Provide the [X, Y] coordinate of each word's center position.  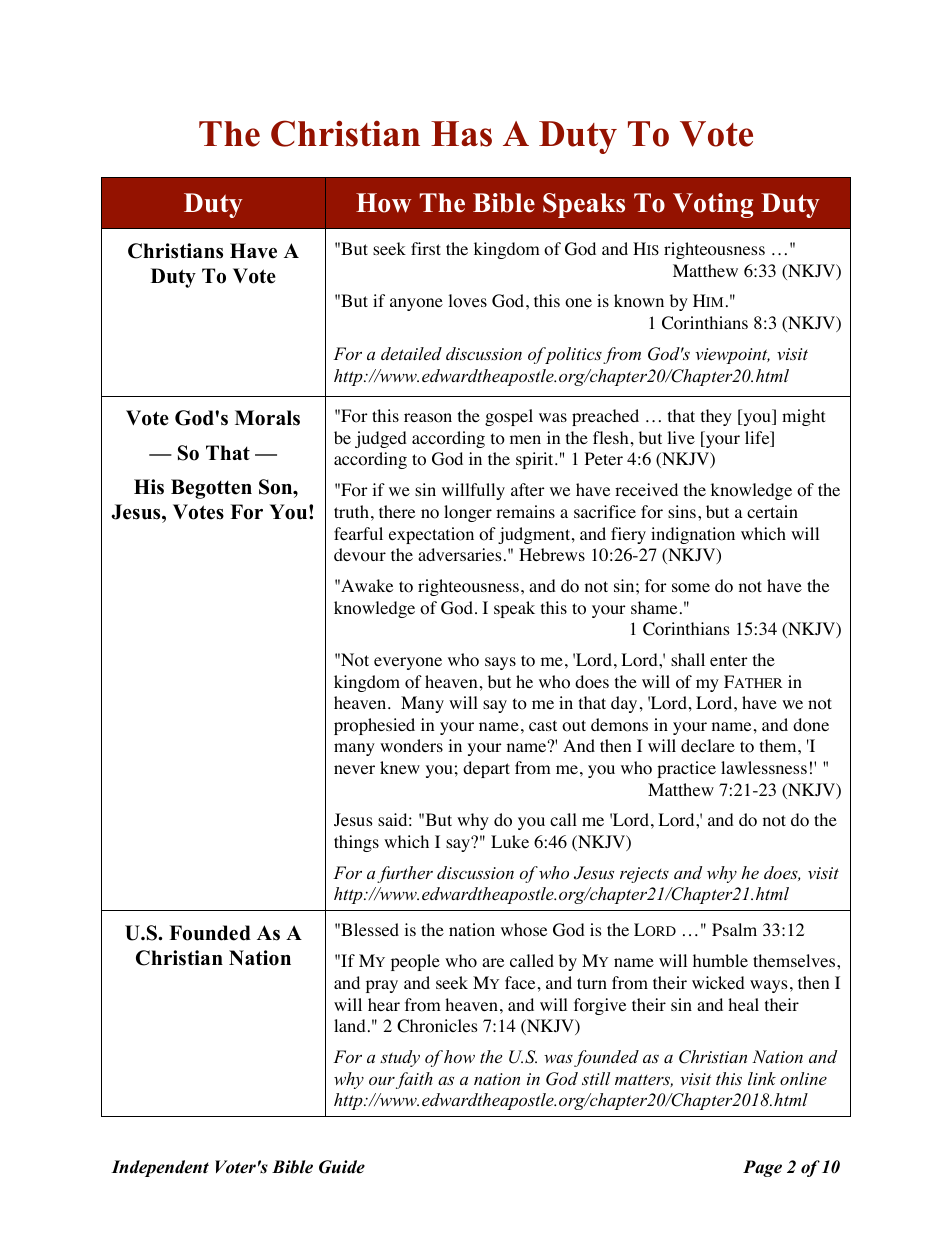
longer [468, 513]
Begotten [211, 489]
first [426, 248]
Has [461, 134]
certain [772, 511]
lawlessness [764, 767]
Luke [510, 841]
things [356, 843]
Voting [713, 205]
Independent [160, 1168]
